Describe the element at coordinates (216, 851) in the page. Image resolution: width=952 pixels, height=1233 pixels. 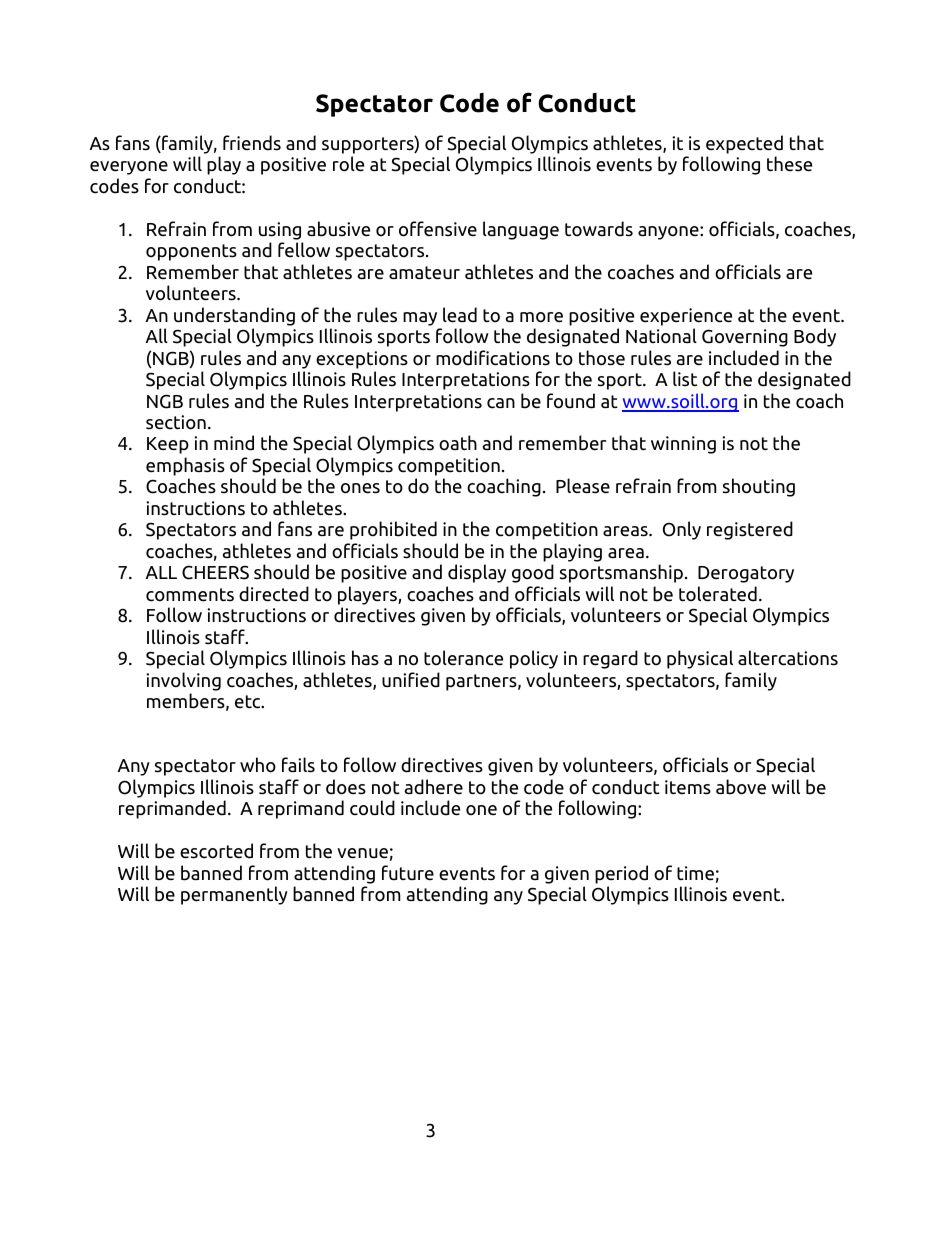
I see `escorted` at that location.
